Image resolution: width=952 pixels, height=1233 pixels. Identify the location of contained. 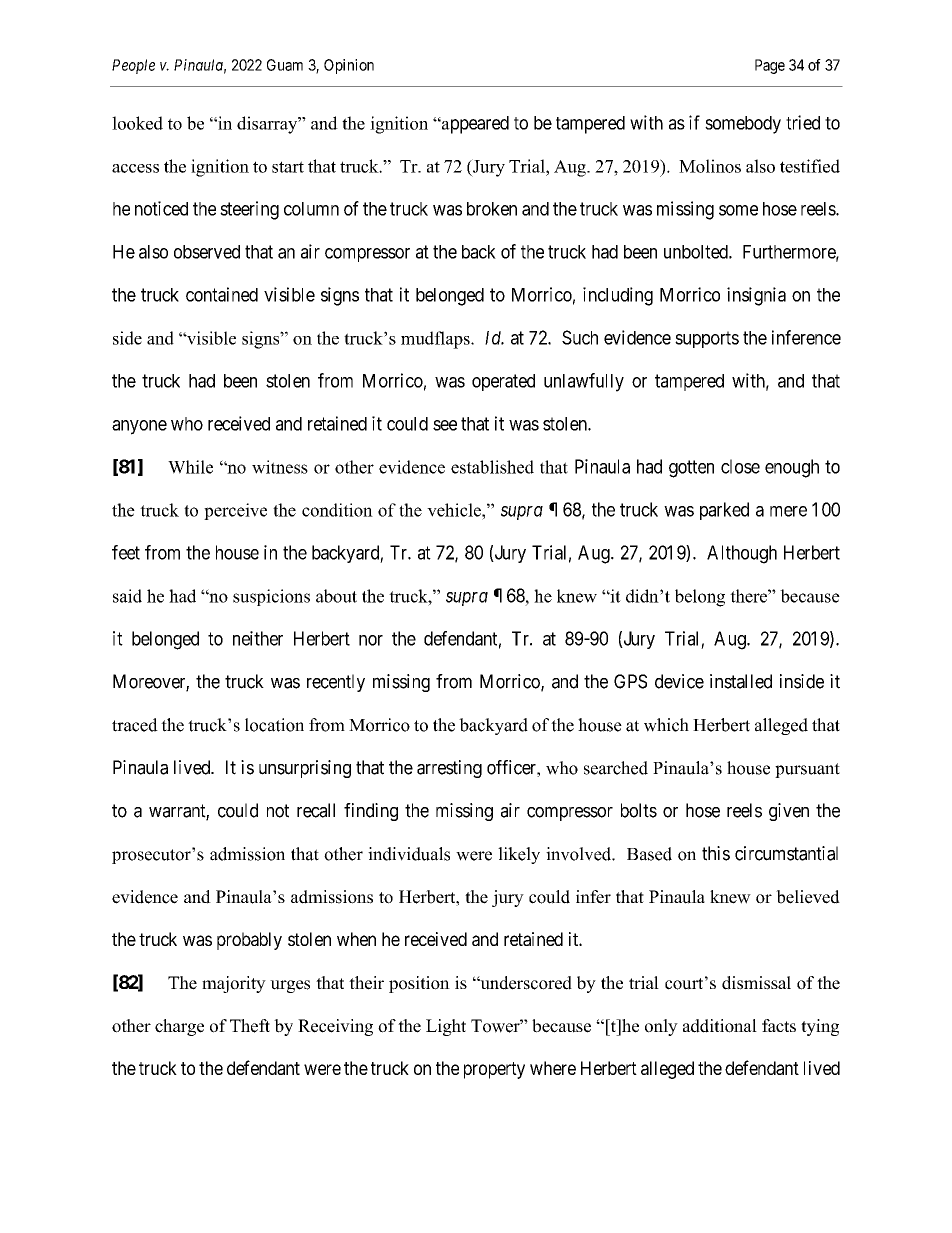
(222, 294).
